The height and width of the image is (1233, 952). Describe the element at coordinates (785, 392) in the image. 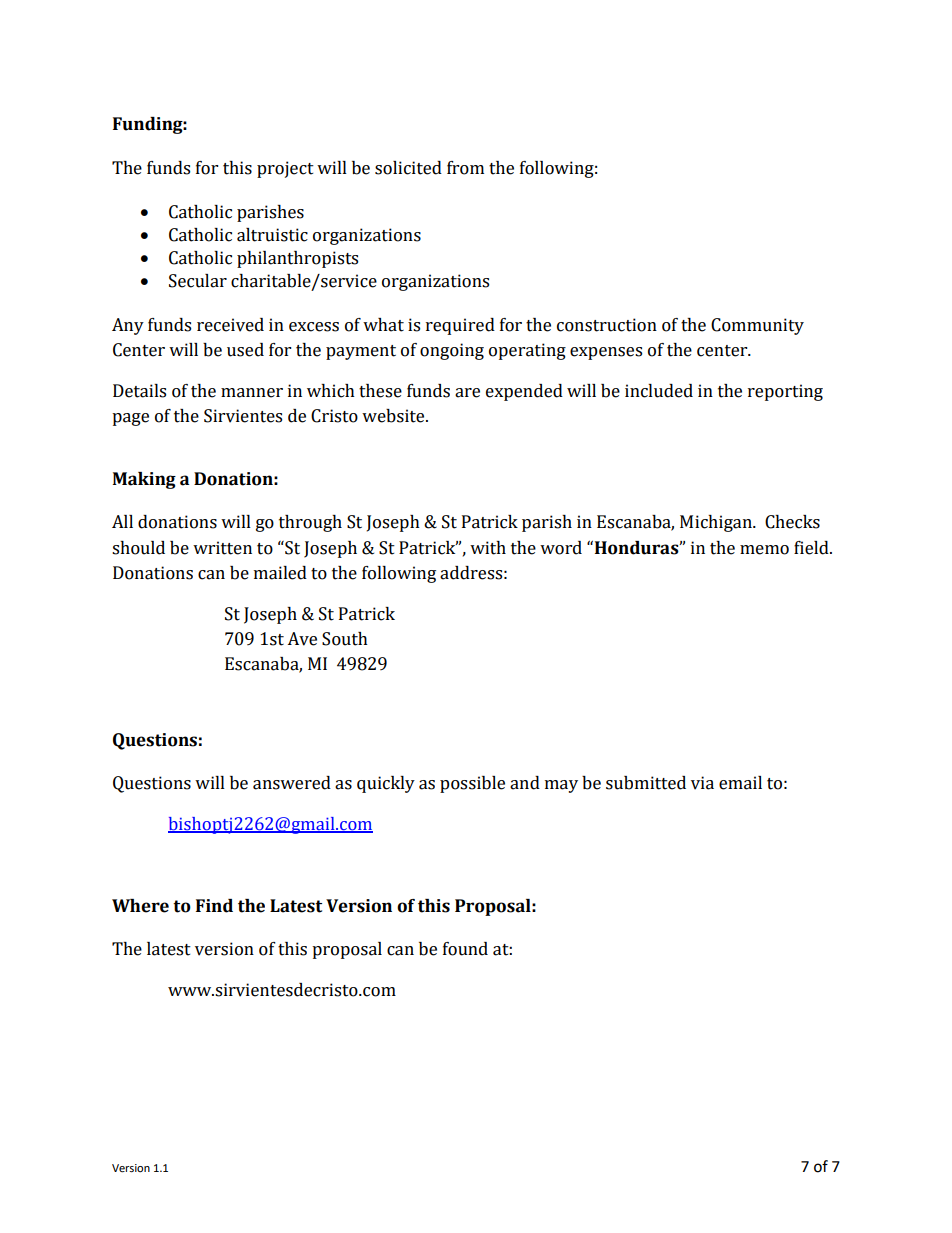

I see `reporting` at that location.
